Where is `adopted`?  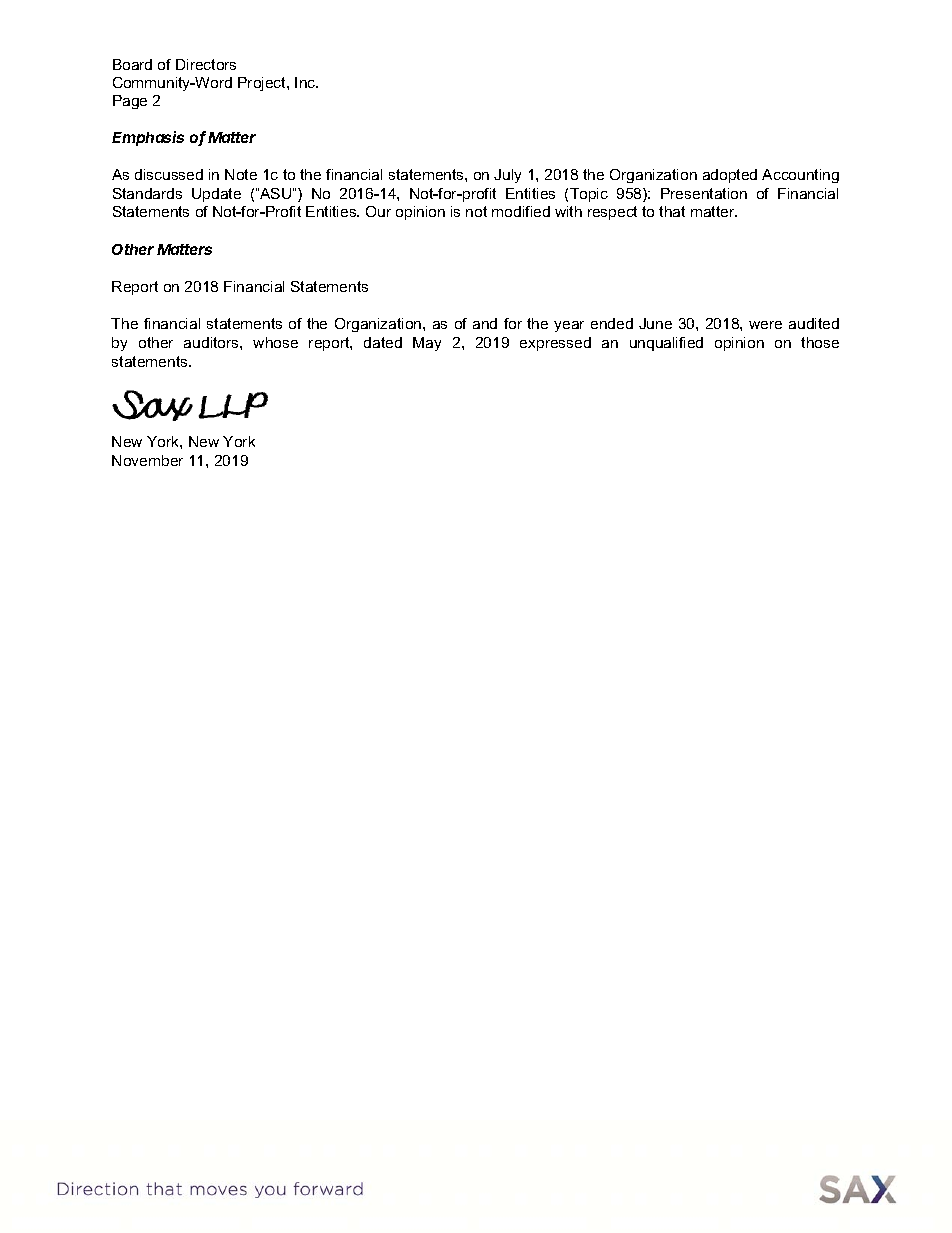 adopted is located at coordinates (730, 176).
